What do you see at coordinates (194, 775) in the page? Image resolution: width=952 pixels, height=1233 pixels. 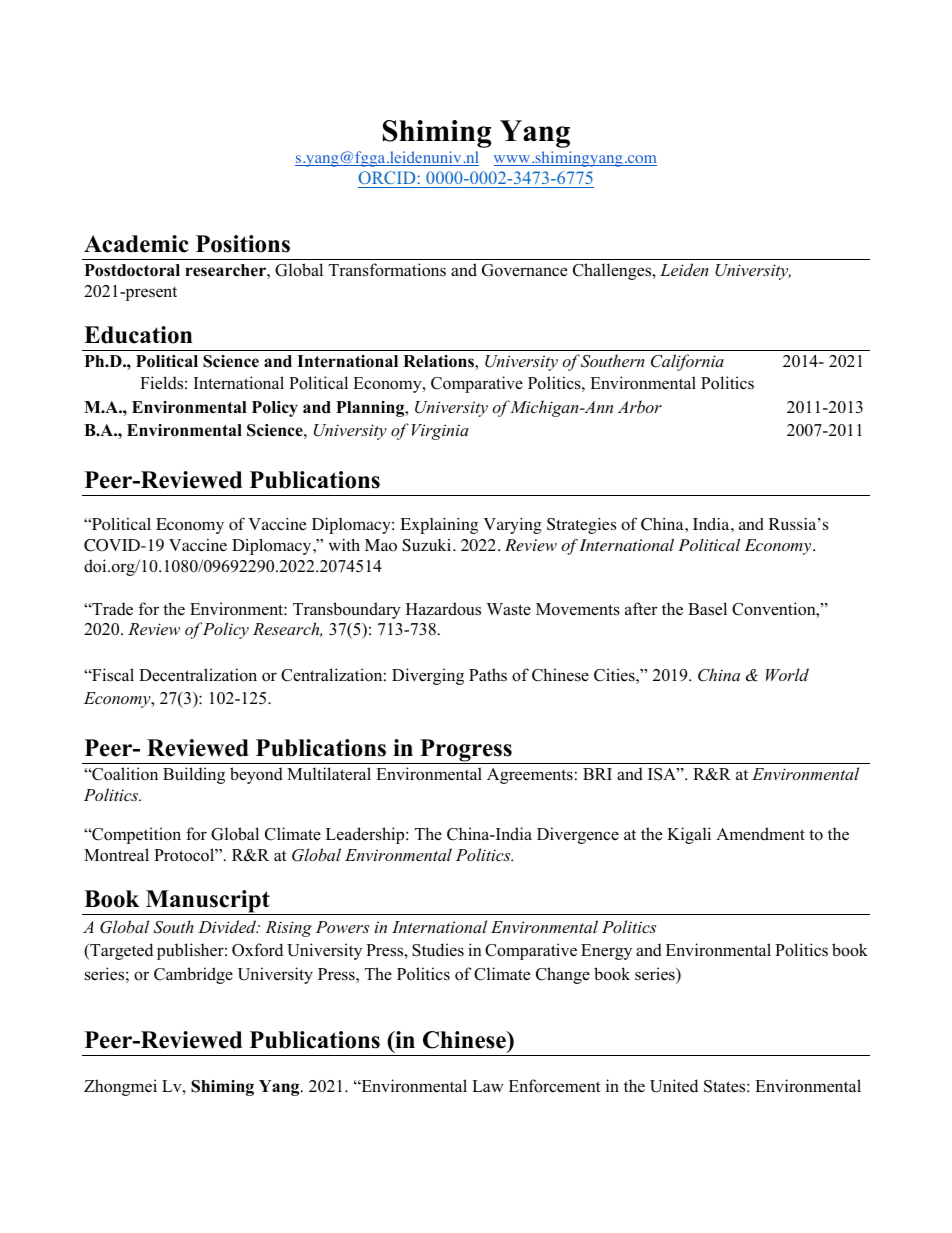 I see `Building` at bounding box center [194, 775].
